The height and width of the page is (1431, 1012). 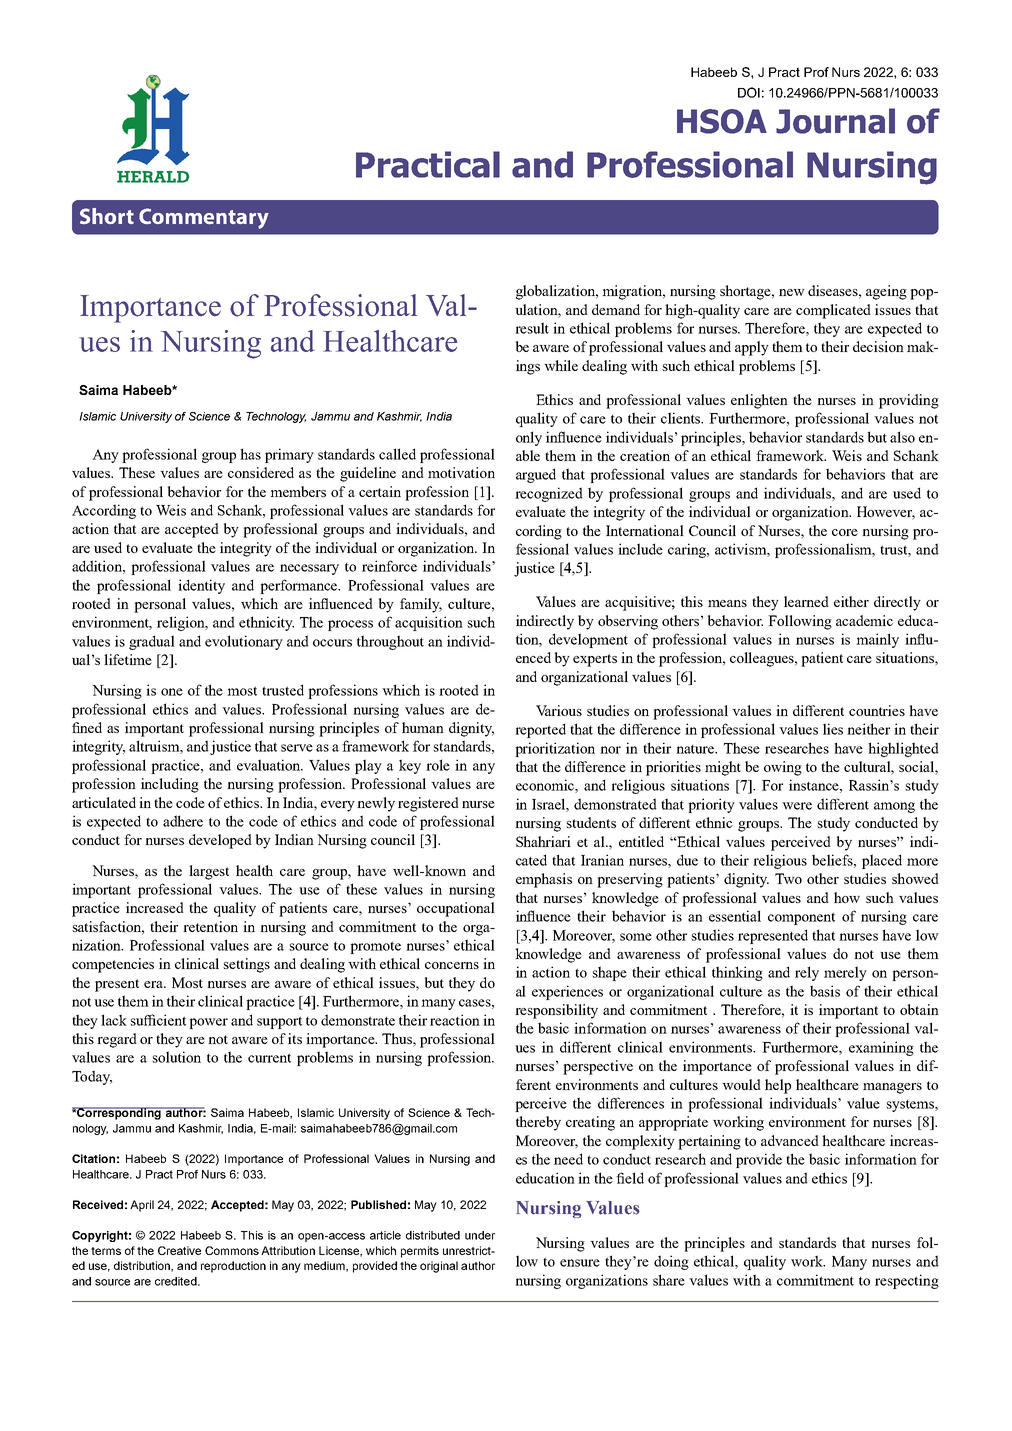 What do you see at coordinates (616, 309) in the page?
I see `demand` at bounding box center [616, 309].
